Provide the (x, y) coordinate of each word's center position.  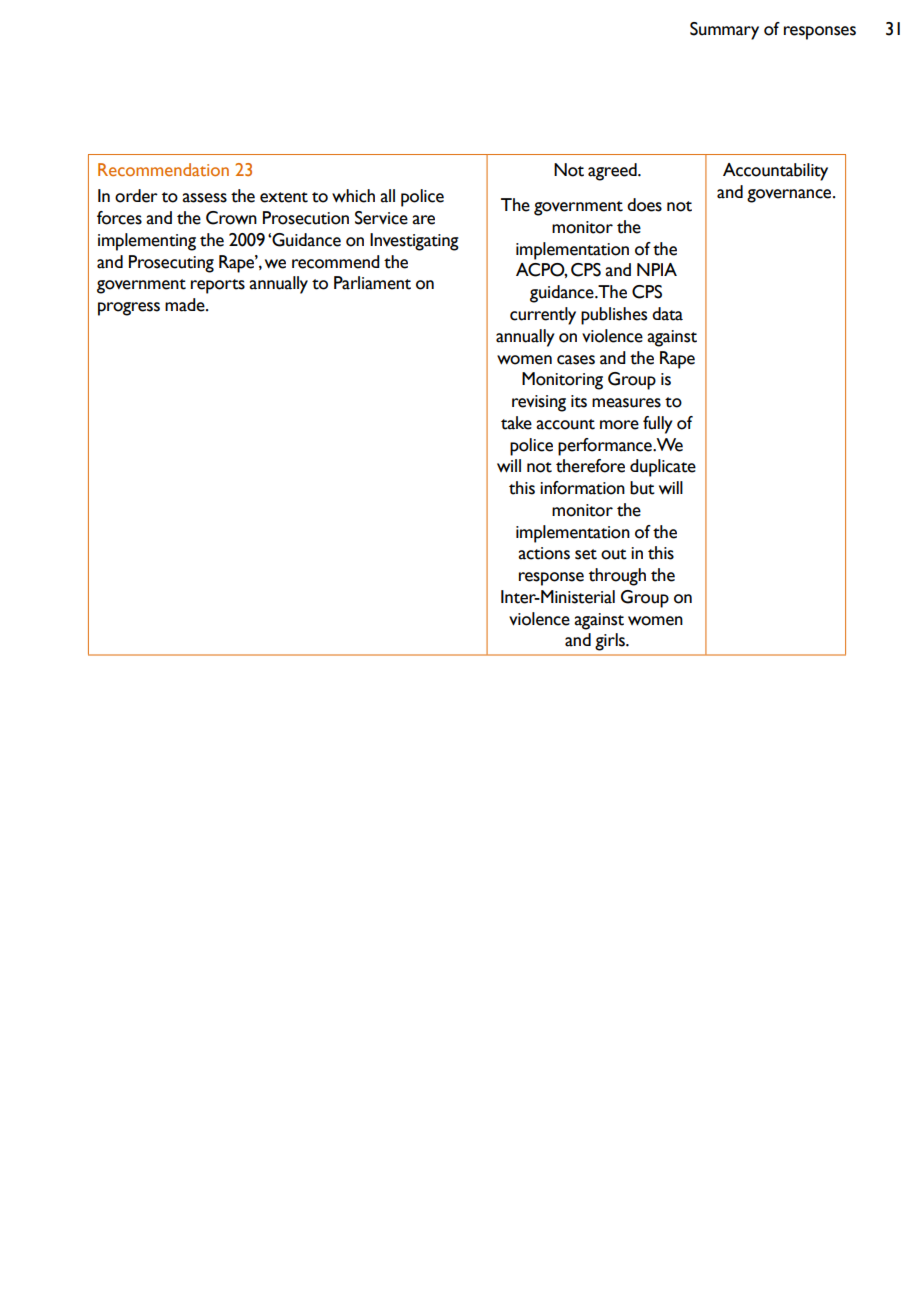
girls (611, 642)
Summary (724, 31)
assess (204, 198)
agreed (613, 172)
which (353, 196)
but (642, 488)
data (667, 314)
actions (544, 553)
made (186, 305)
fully (658, 425)
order (136, 196)
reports (218, 286)
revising (539, 403)
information (582, 488)
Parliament (372, 283)
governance (790, 196)
